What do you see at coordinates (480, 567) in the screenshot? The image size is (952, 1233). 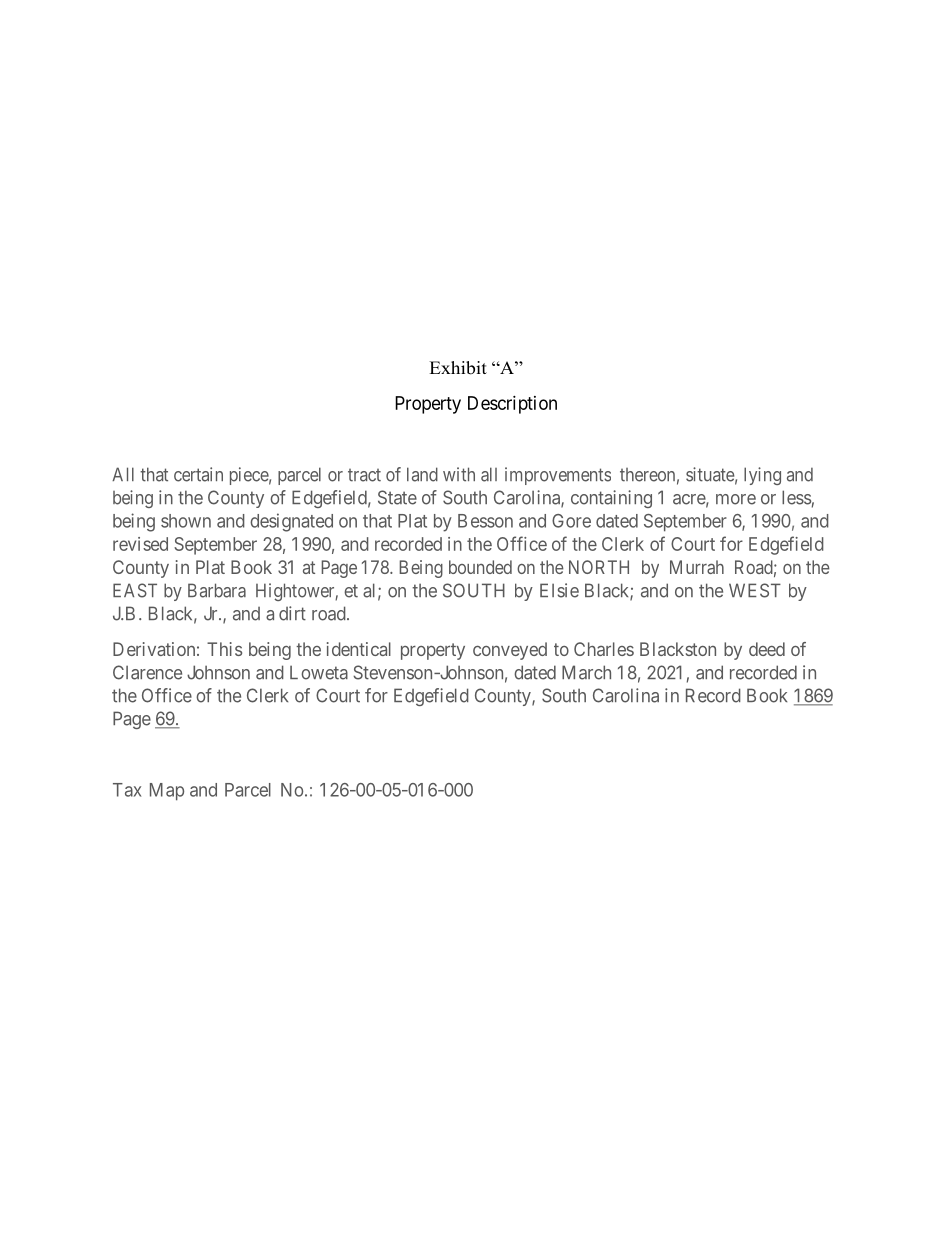 I see `bounded` at bounding box center [480, 567].
